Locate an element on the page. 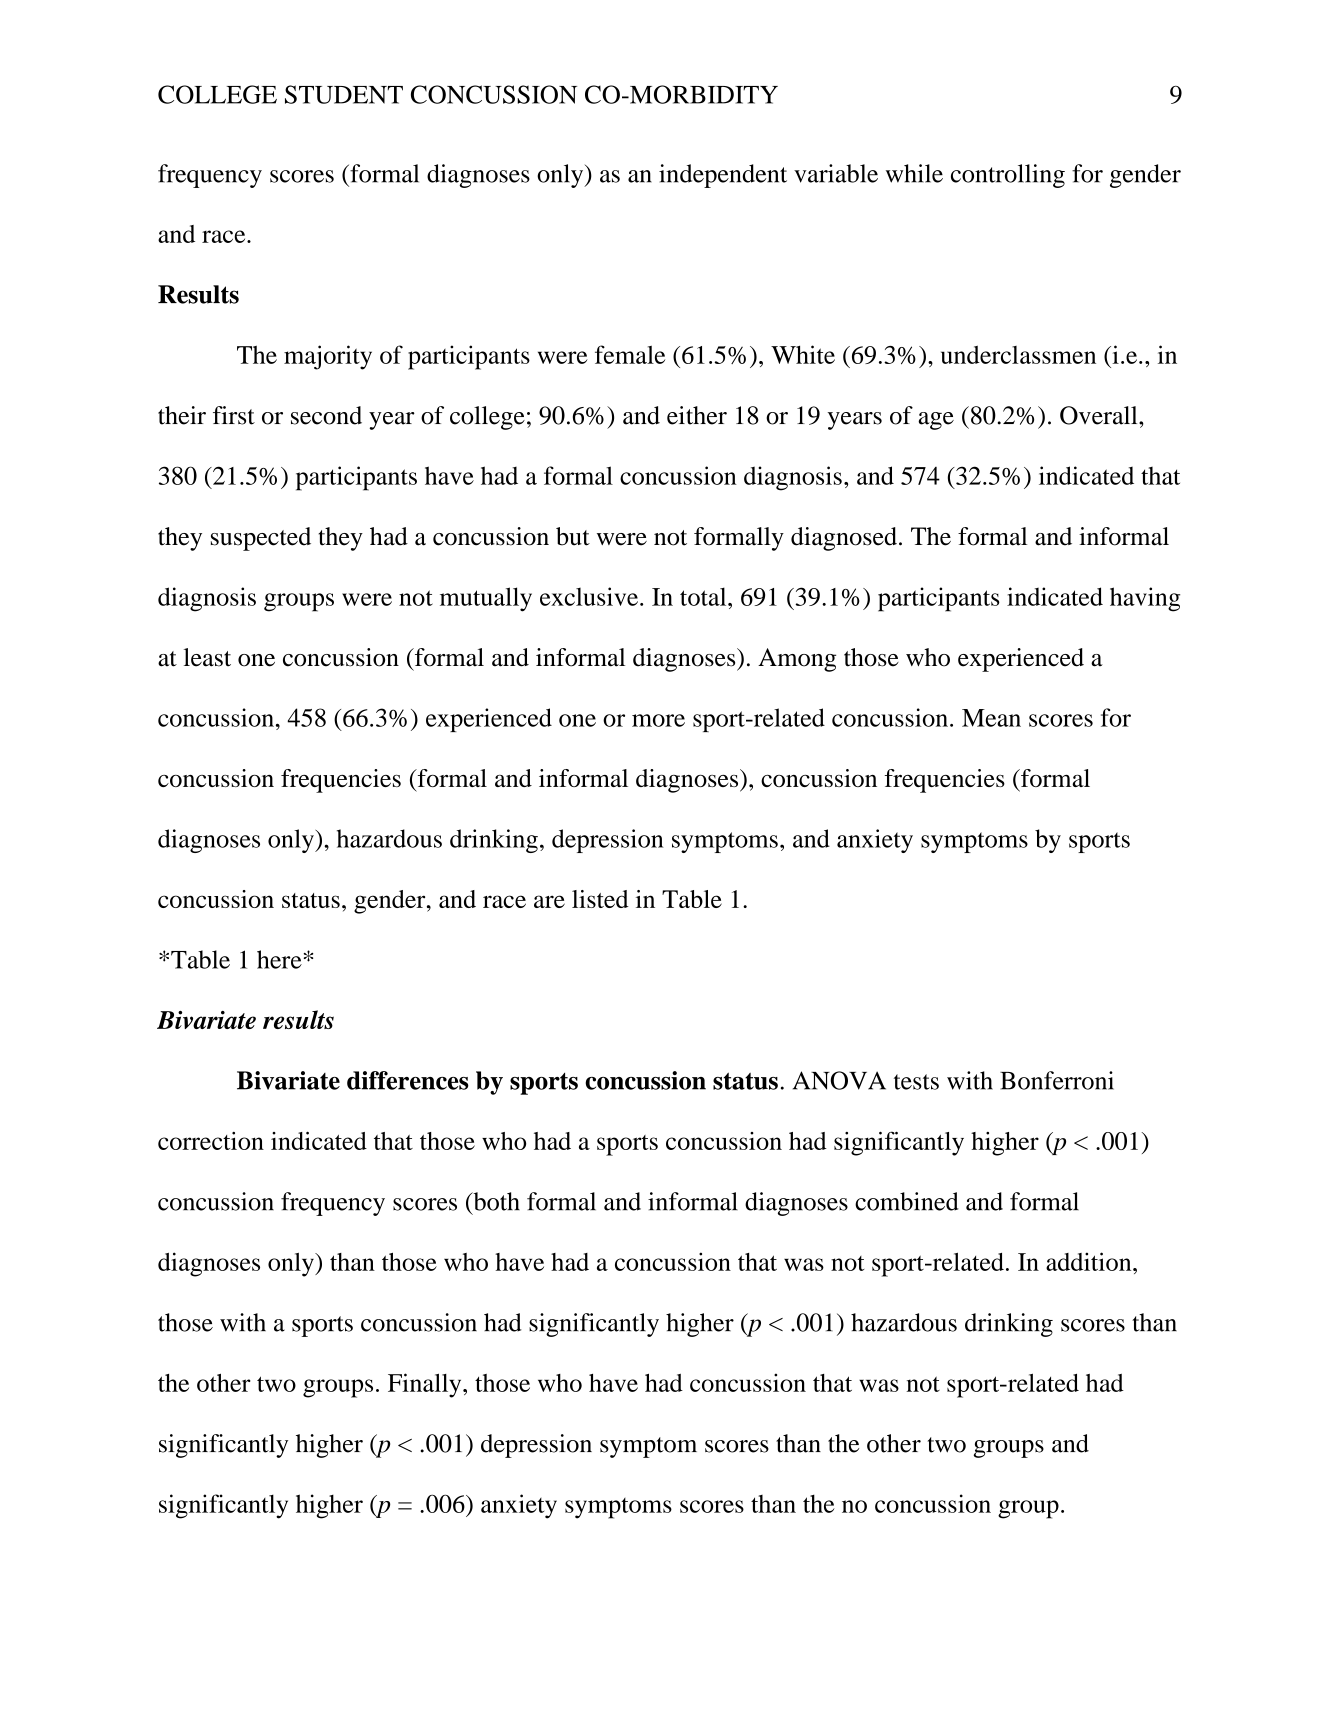  least is located at coordinates (207, 657).
